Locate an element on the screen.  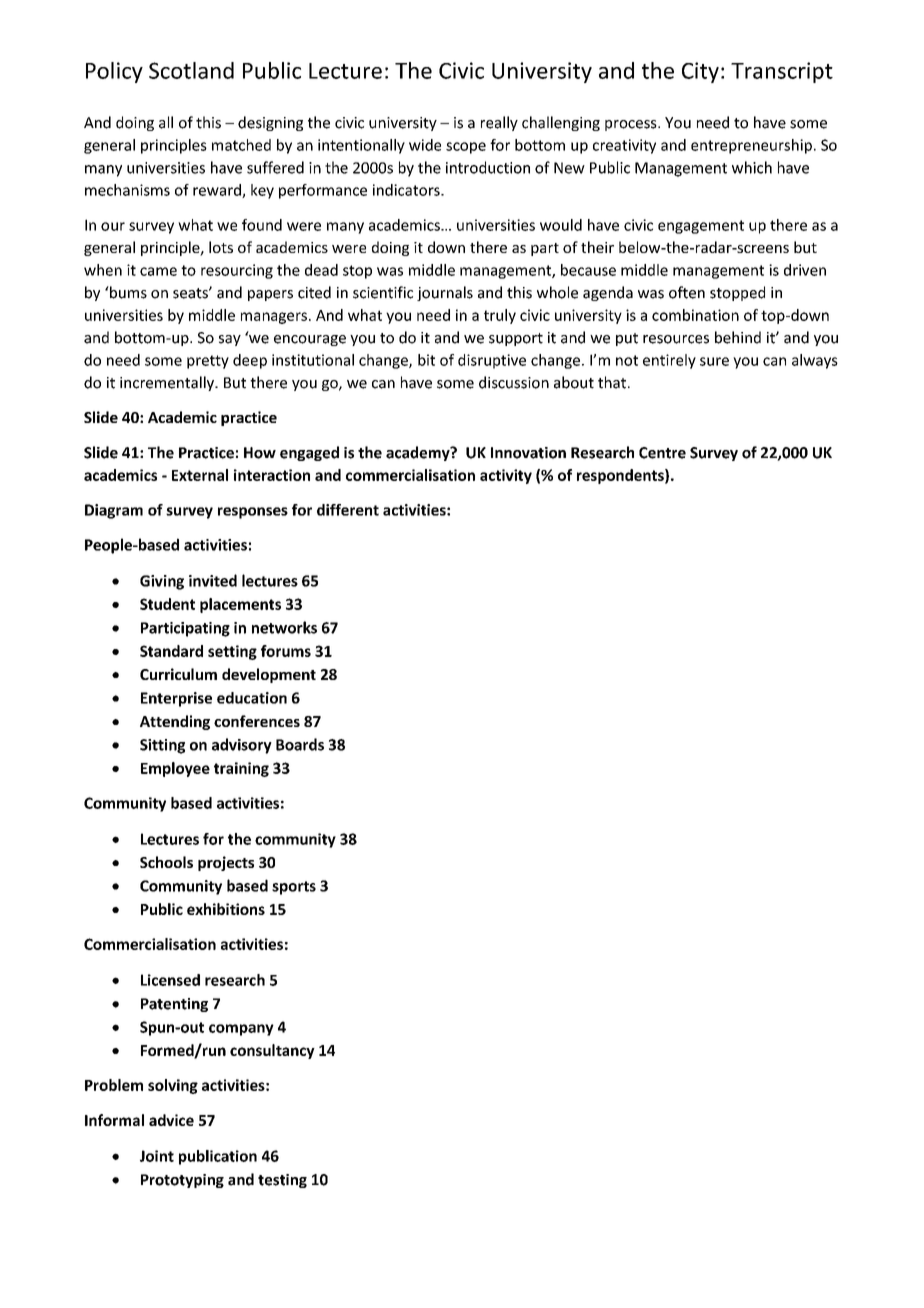
sure is located at coordinates (714, 361).
